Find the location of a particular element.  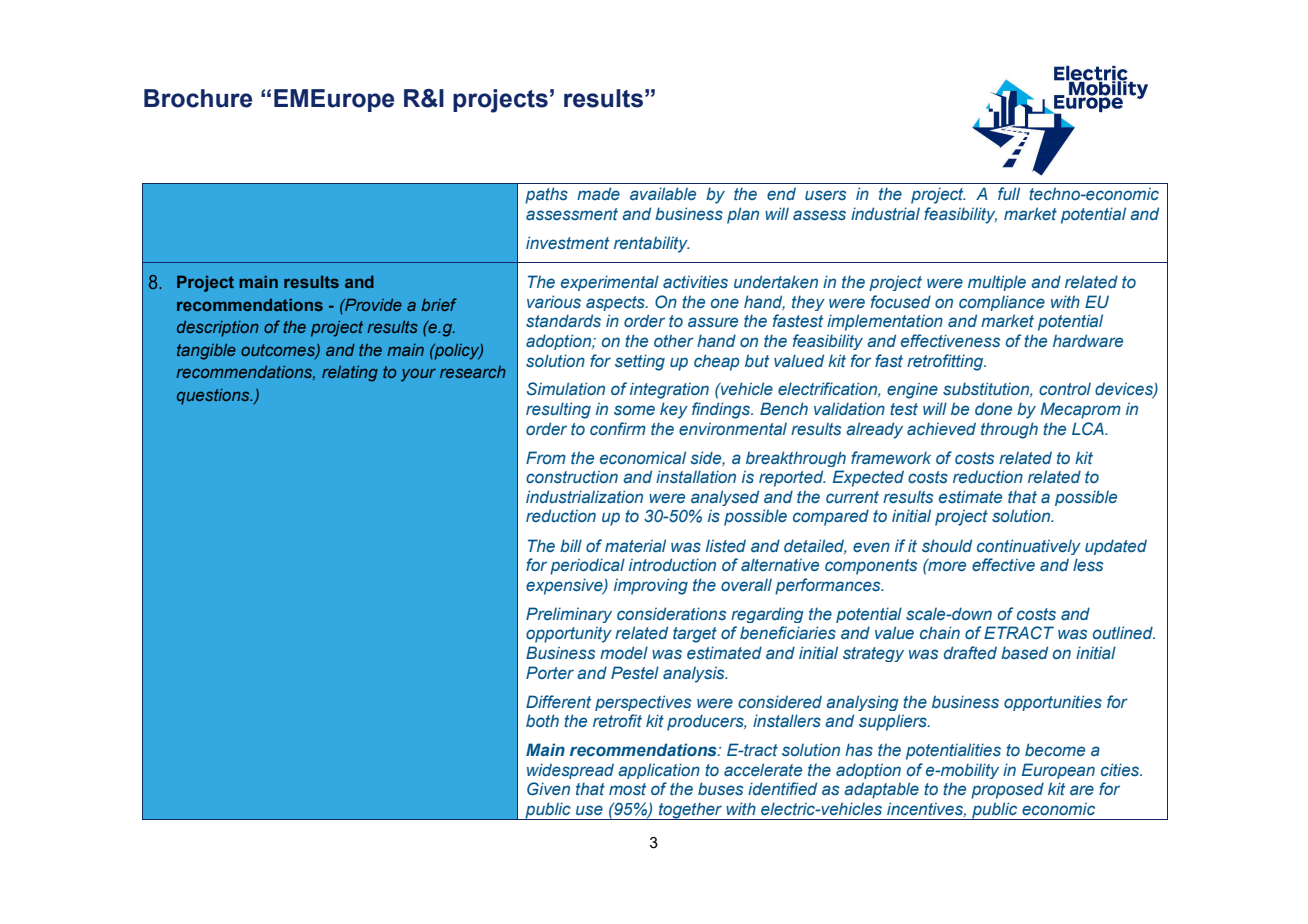

should is located at coordinates (947, 546).
